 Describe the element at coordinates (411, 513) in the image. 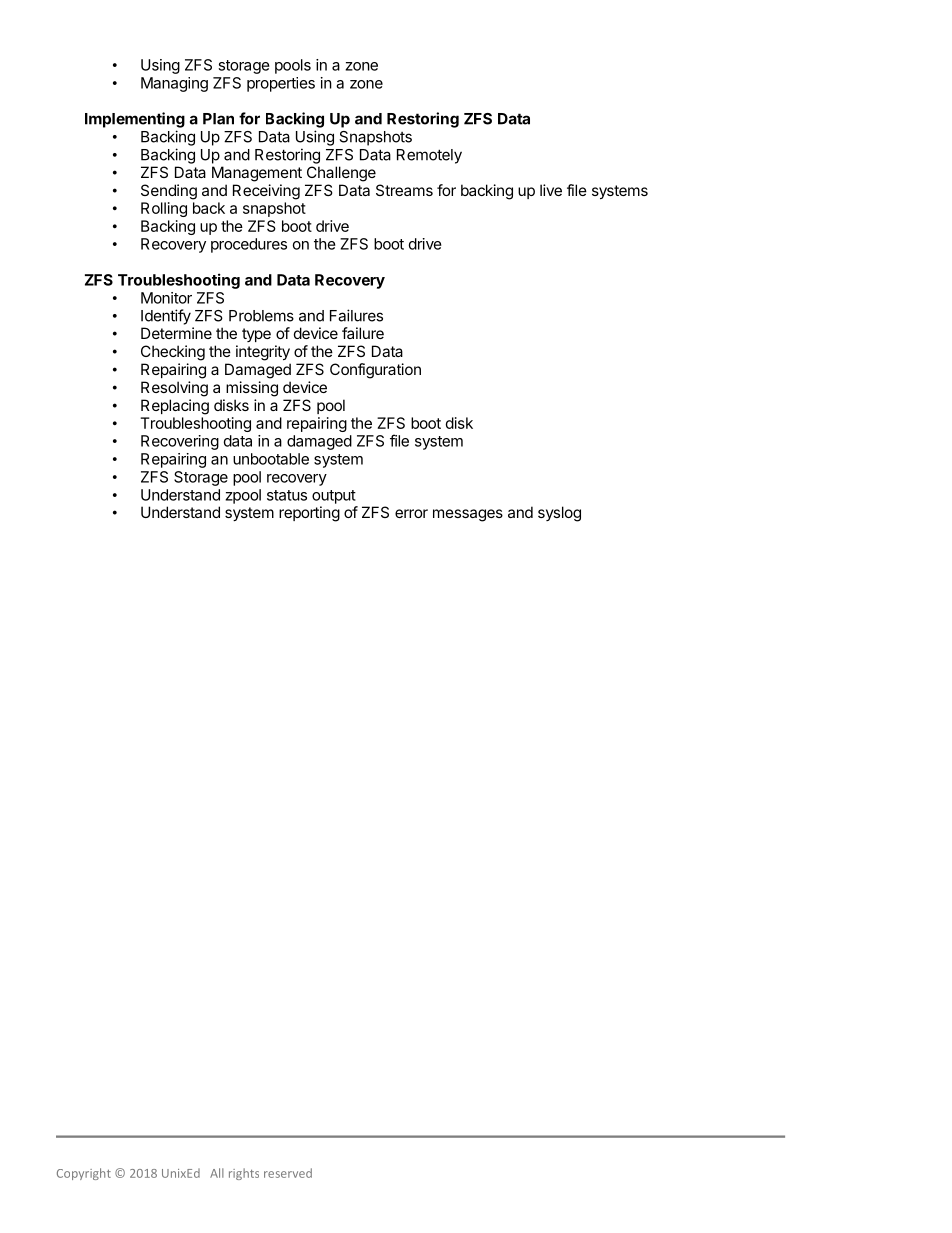

I see `error` at that location.
